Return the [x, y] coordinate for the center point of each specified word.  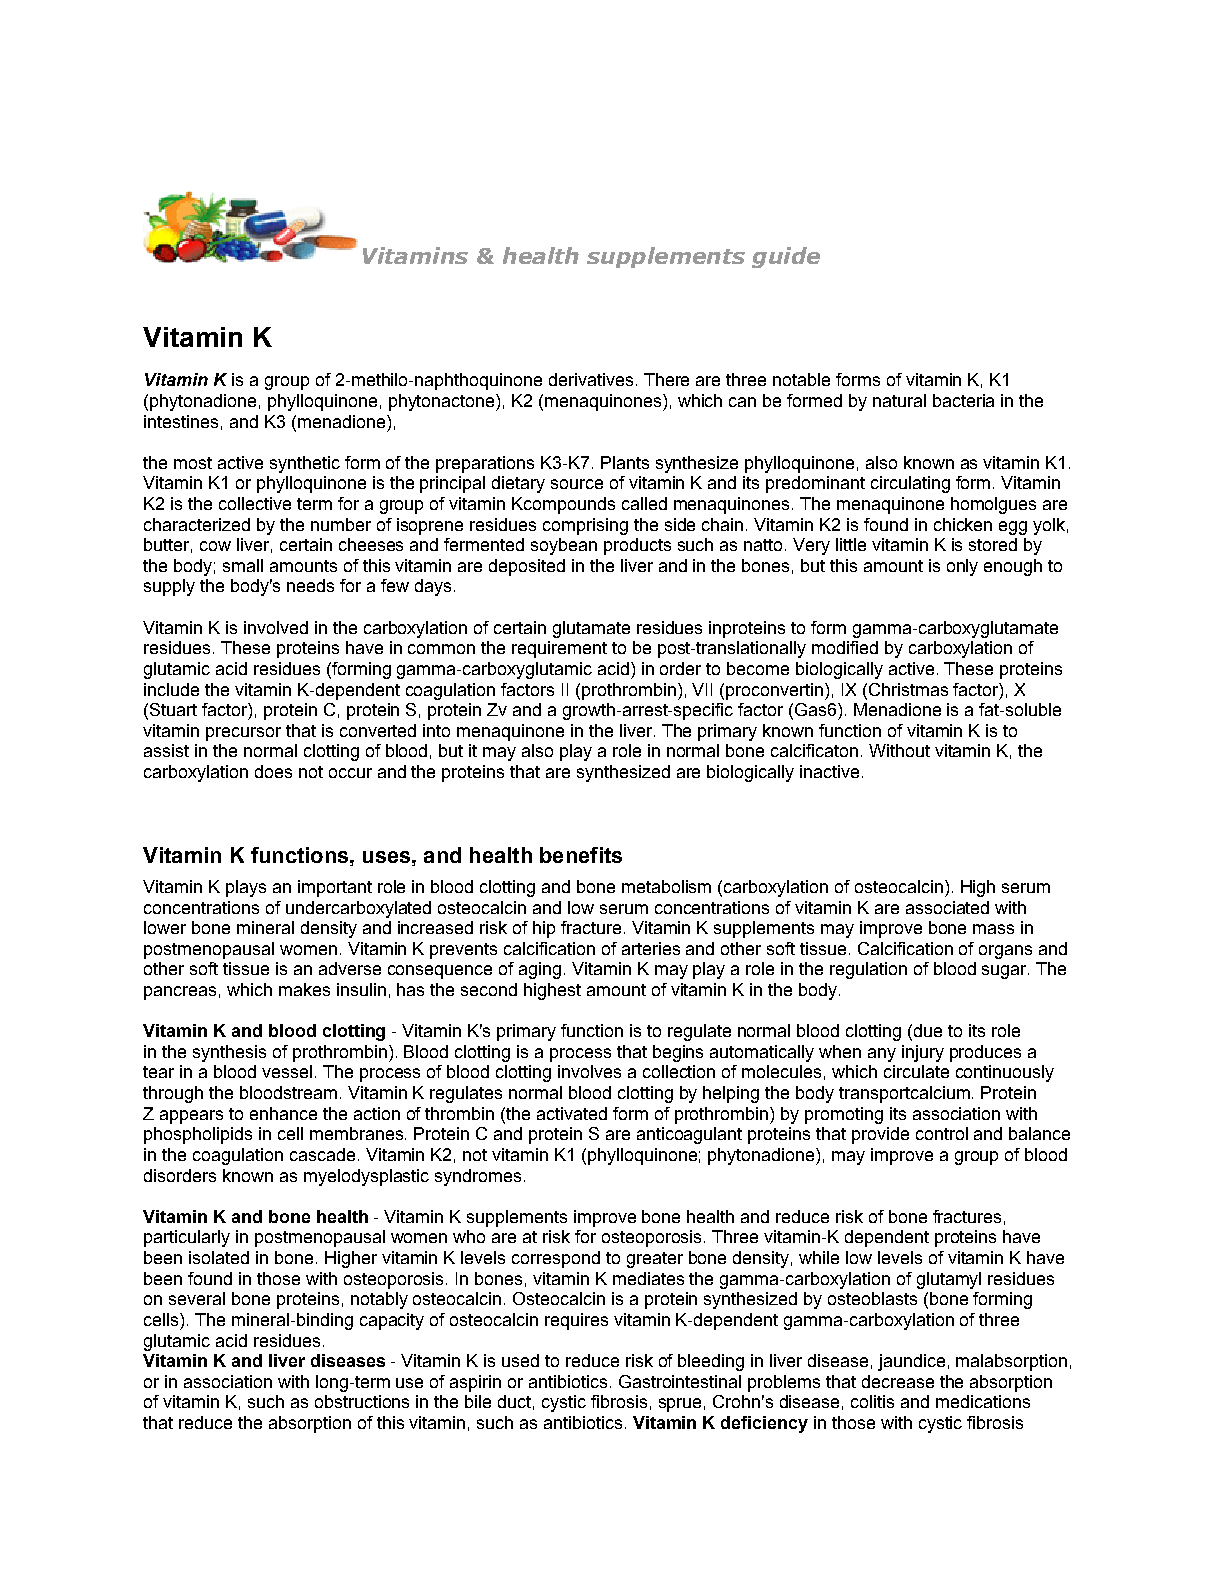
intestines [181, 421]
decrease [898, 1381]
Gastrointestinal [680, 1381]
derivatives [591, 379]
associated [947, 907]
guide [786, 257]
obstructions [362, 1401]
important [335, 888]
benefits [581, 855]
